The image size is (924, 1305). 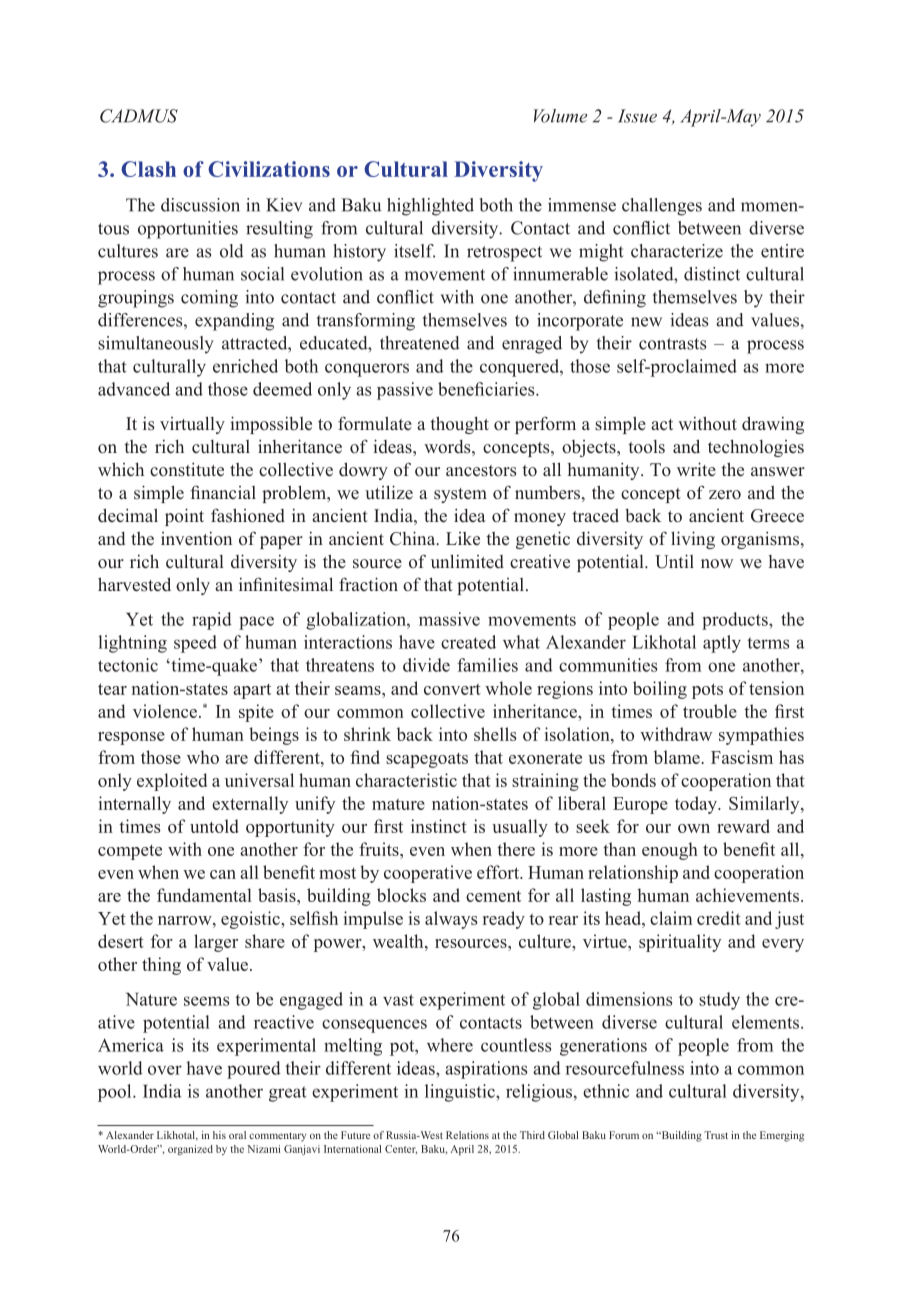 I want to click on highlighted, so click(x=430, y=207).
